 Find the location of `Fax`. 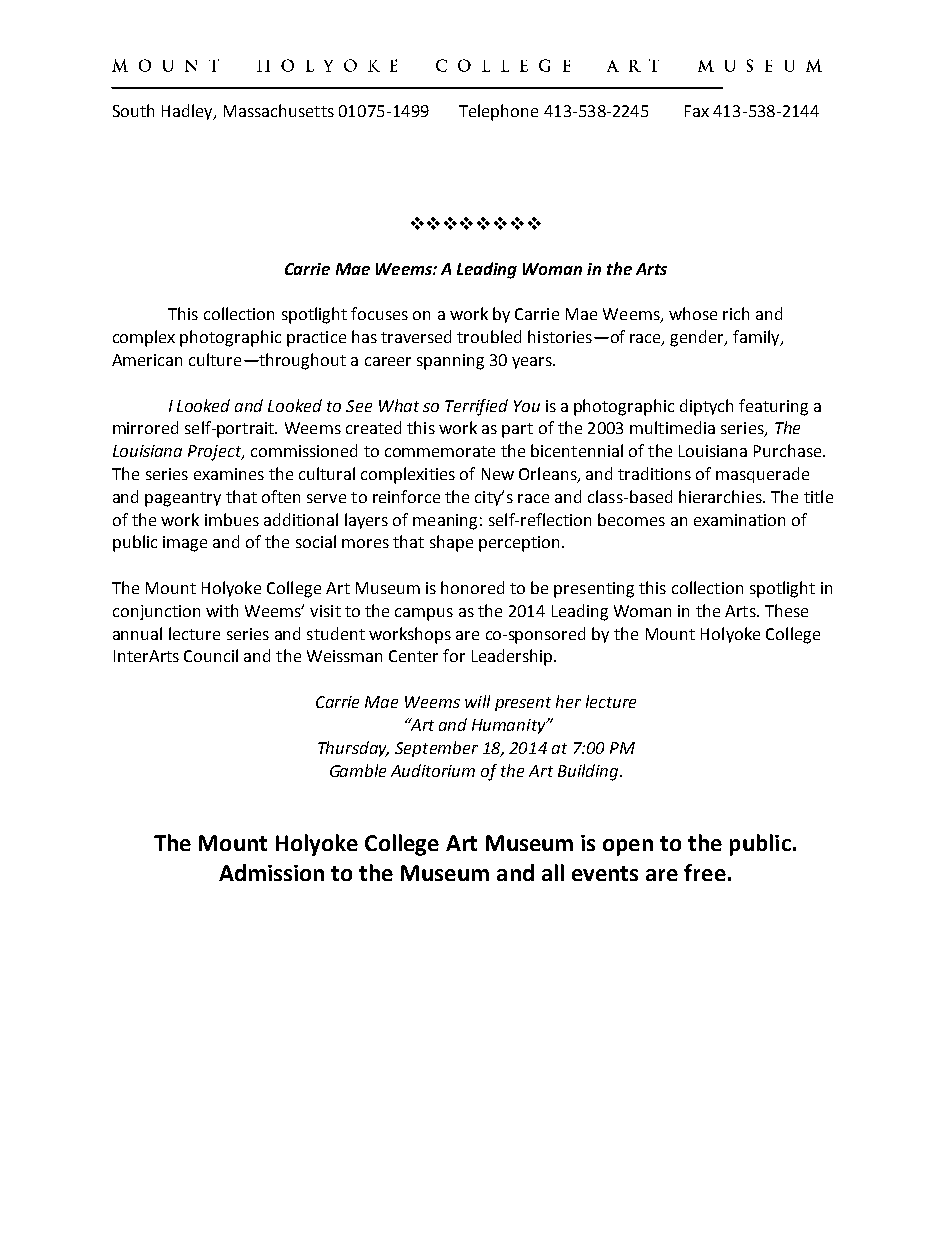

Fax is located at coordinates (697, 111).
